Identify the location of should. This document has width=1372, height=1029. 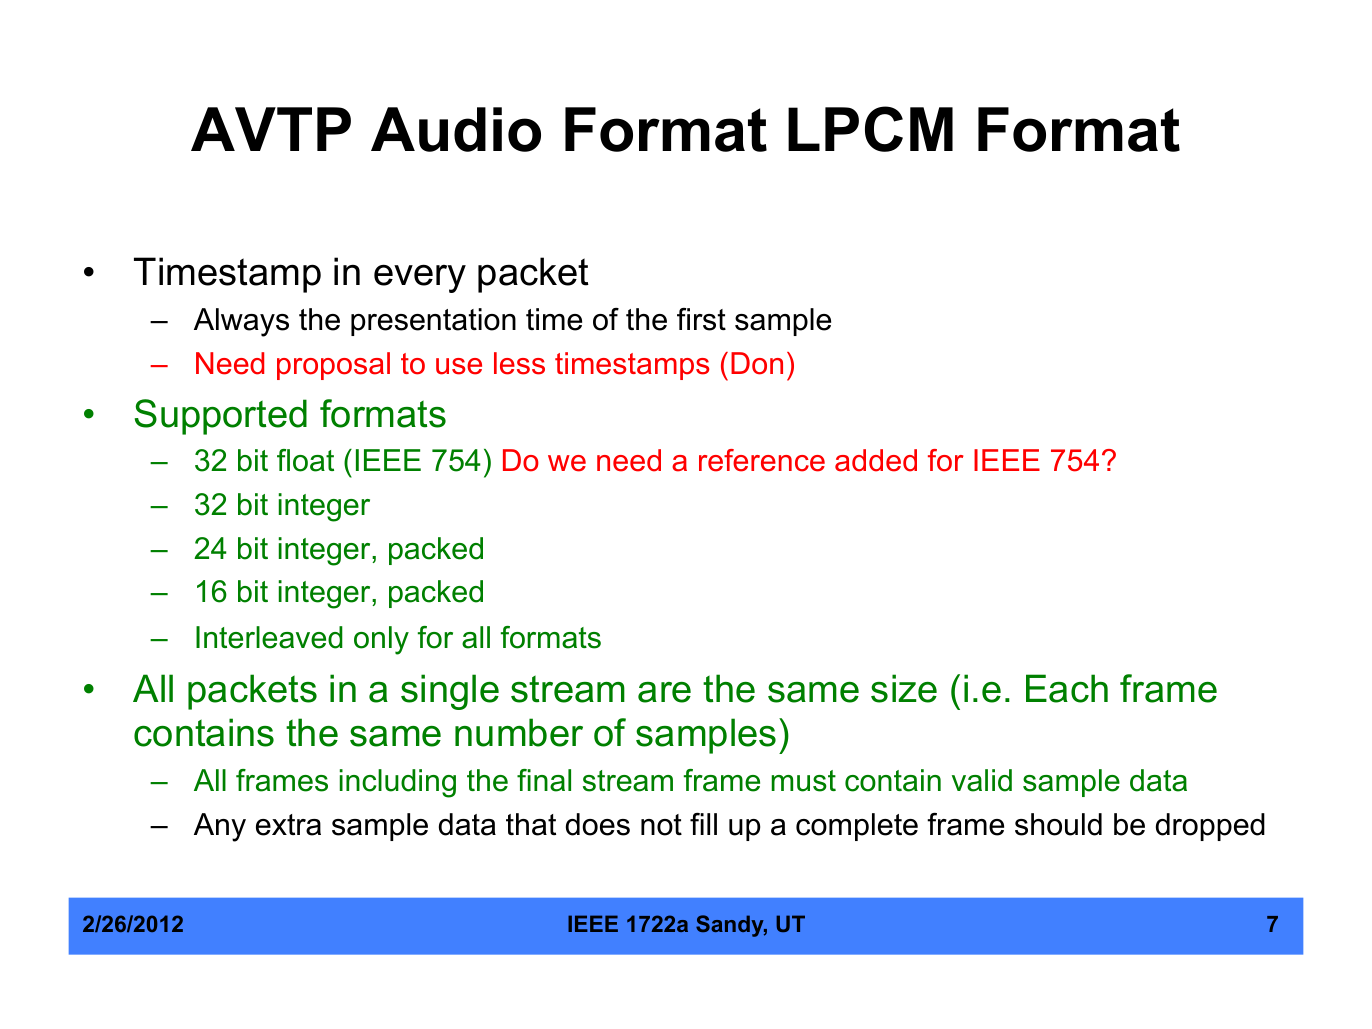
(1058, 824).
